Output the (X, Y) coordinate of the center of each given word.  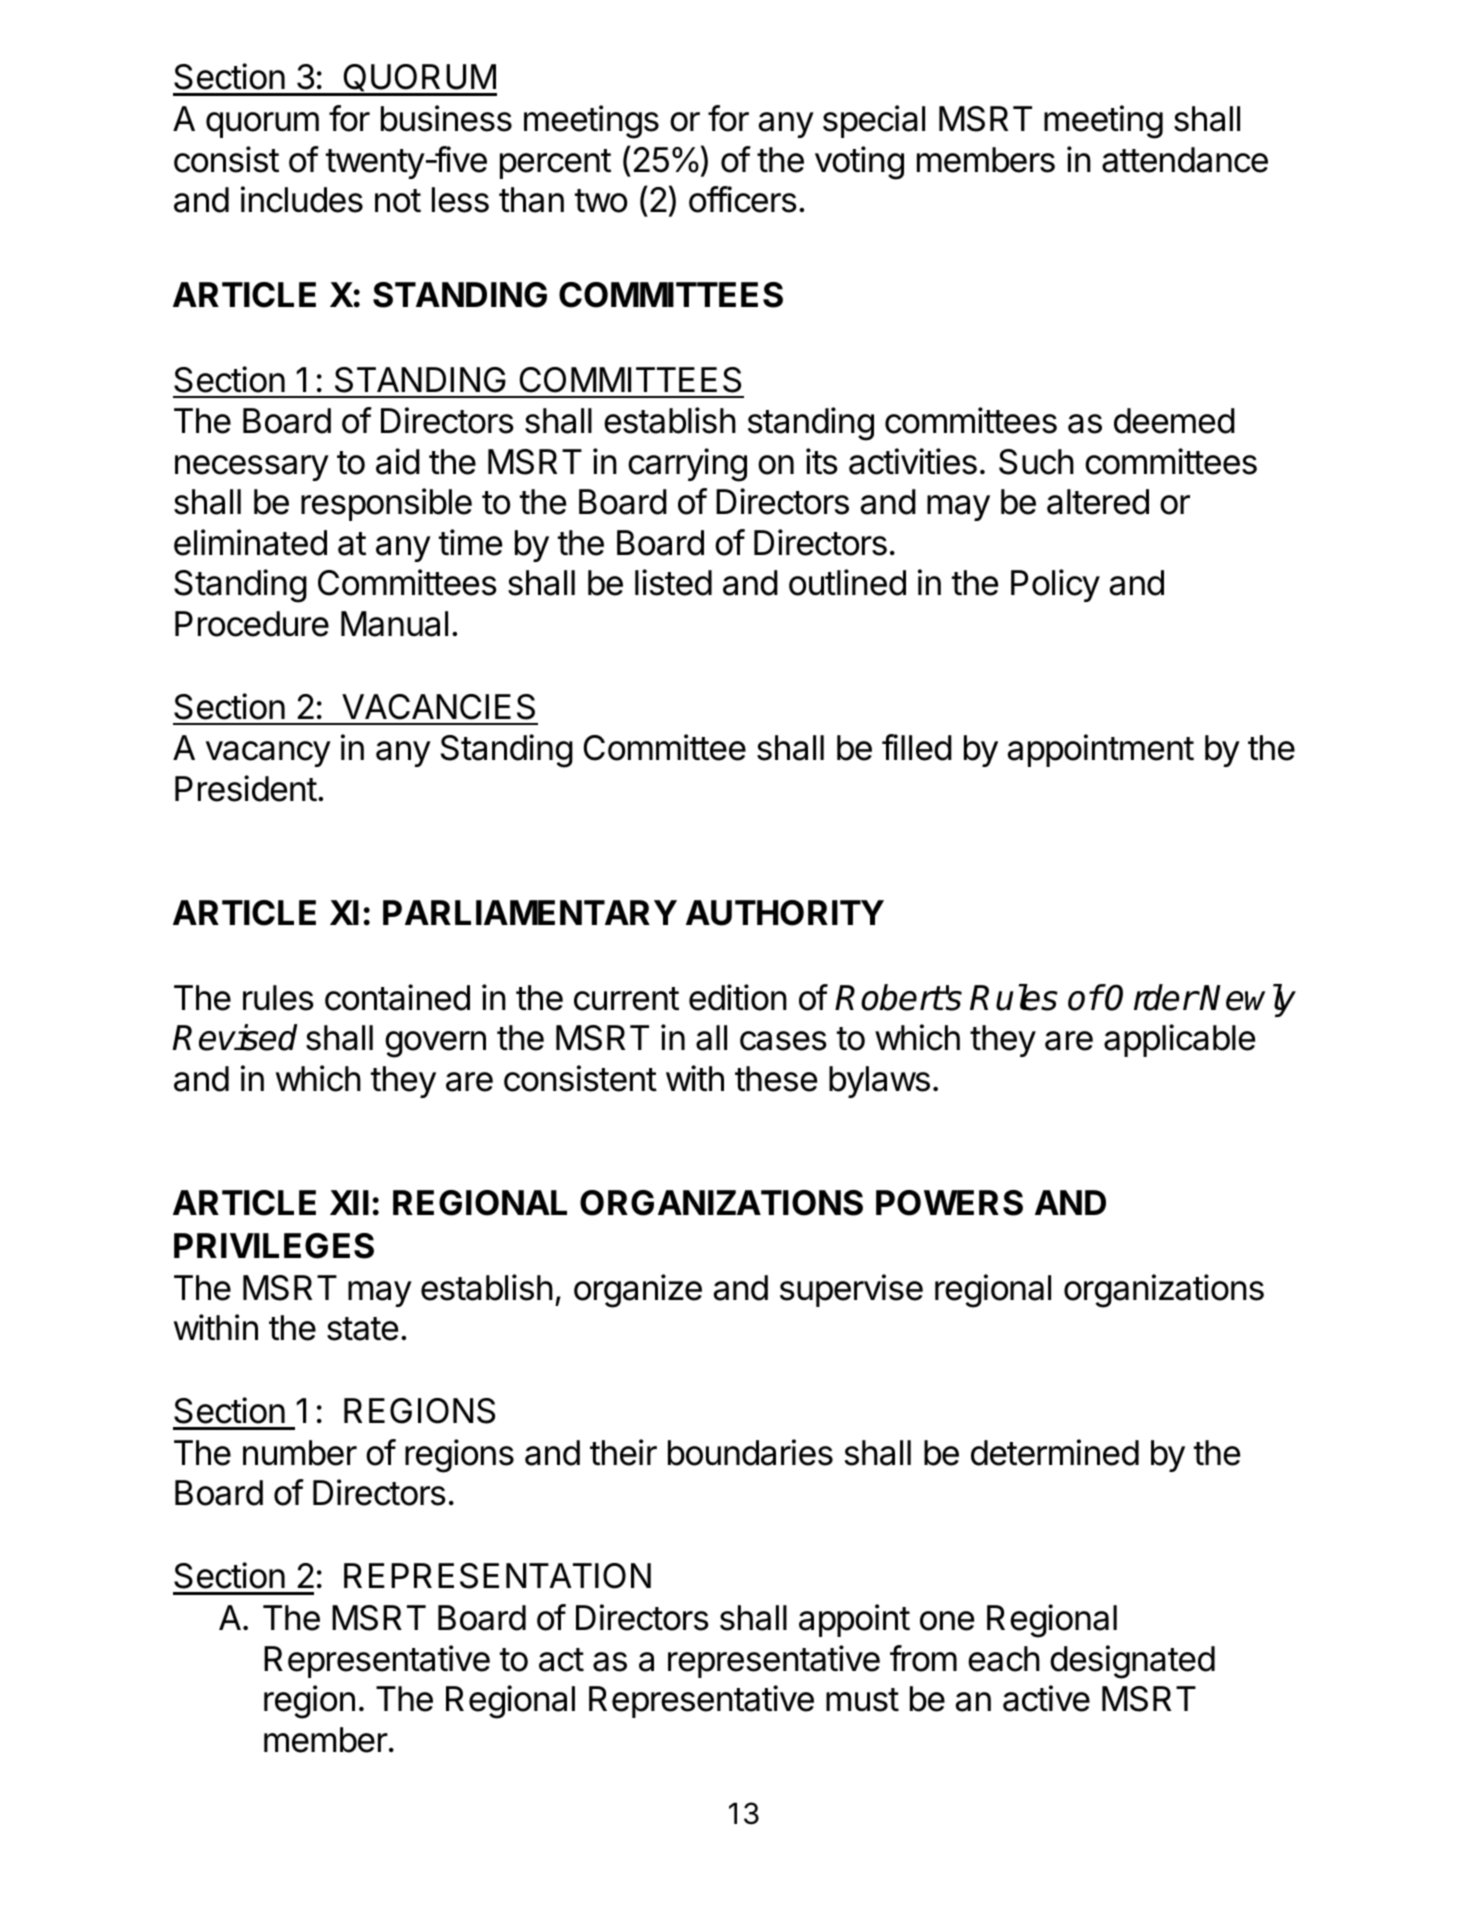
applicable (1179, 1040)
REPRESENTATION (497, 1576)
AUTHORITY (785, 913)
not (398, 201)
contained (397, 997)
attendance (1185, 160)
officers (743, 199)
